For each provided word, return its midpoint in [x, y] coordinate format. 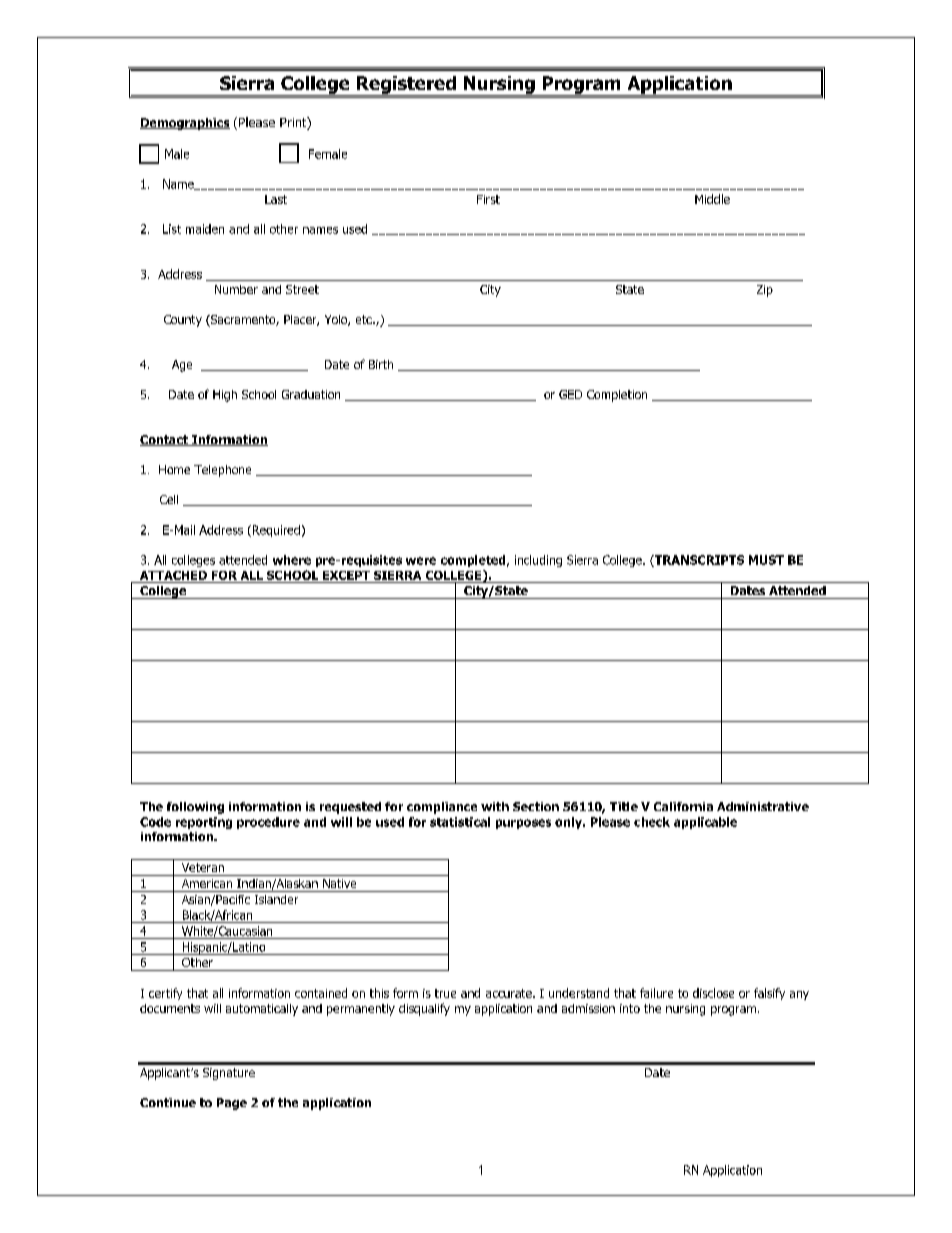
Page [232, 1104]
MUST [766, 560]
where [292, 560]
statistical [460, 822]
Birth [381, 364]
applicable [705, 823]
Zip [765, 291]
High [225, 396]
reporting [204, 823]
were [421, 561]
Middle [712, 199]
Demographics [185, 124]
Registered [406, 86]
